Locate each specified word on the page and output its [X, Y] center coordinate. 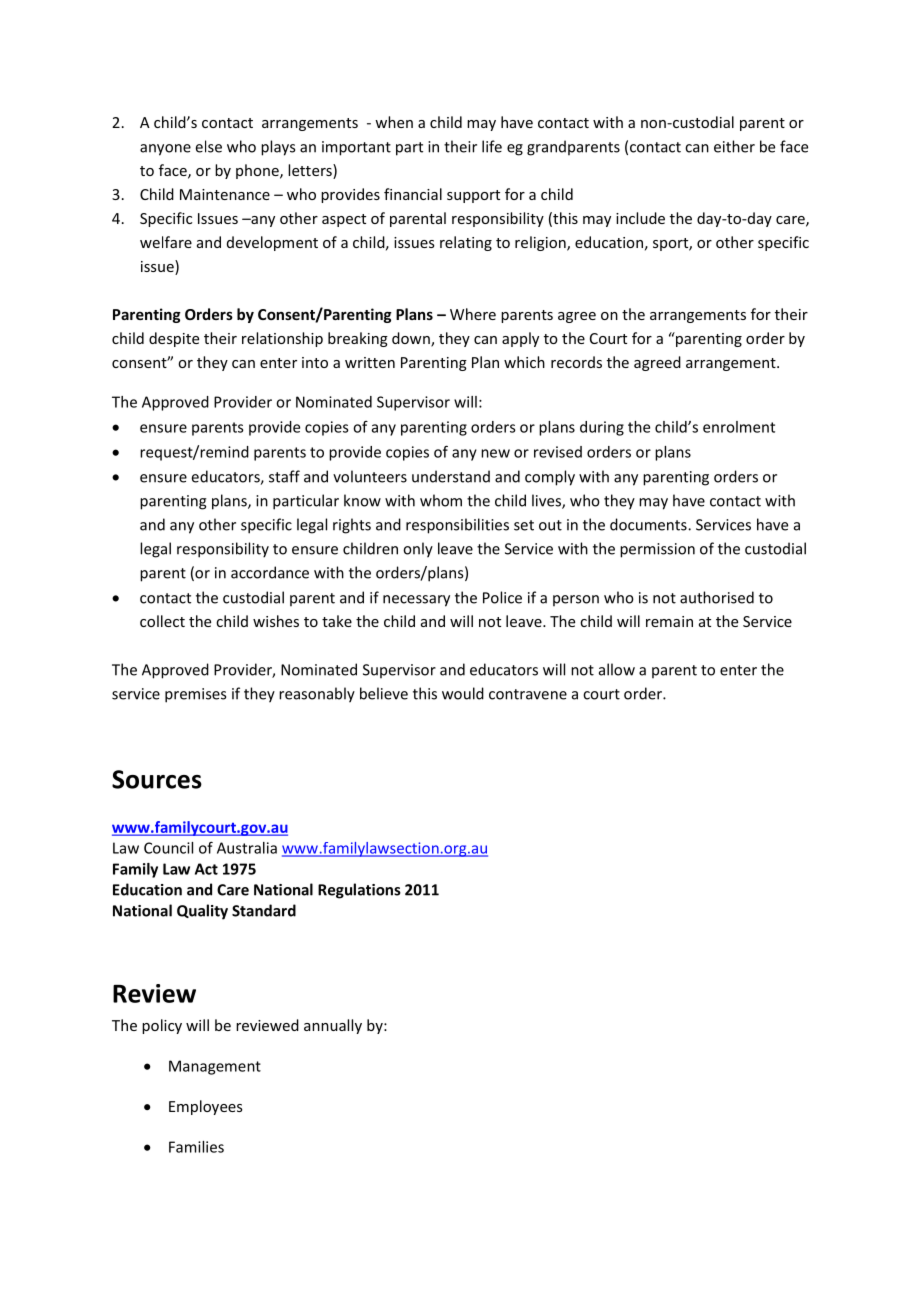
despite [174, 339]
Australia [247, 848]
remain [669, 621]
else [209, 146]
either [734, 146]
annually [333, 1026]
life [492, 146]
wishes [276, 621]
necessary [416, 601]
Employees [206, 1107]
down [412, 339]
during [602, 428]
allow [617, 669]
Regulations [359, 891]
